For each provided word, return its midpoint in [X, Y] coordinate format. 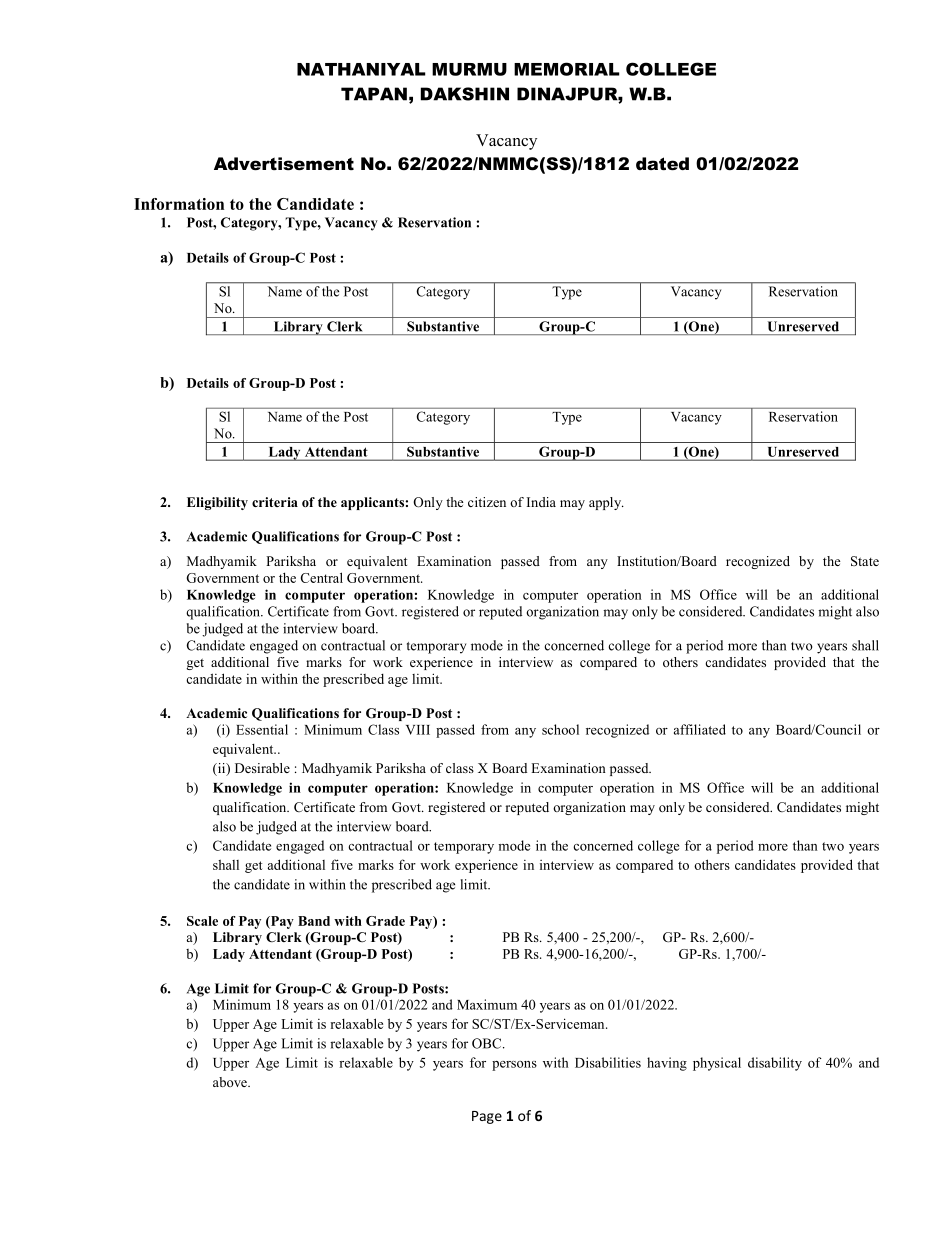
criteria [275, 502]
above [231, 1082]
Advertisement [284, 164]
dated [662, 163]
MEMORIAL [567, 69]
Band [314, 921]
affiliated [700, 729]
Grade [385, 921]
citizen [487, 502]
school [560, 729]
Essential [262, 729]
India [541, 502]
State [865, 561]
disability [775, 1064]
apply [606, 503]
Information [179, 204]
